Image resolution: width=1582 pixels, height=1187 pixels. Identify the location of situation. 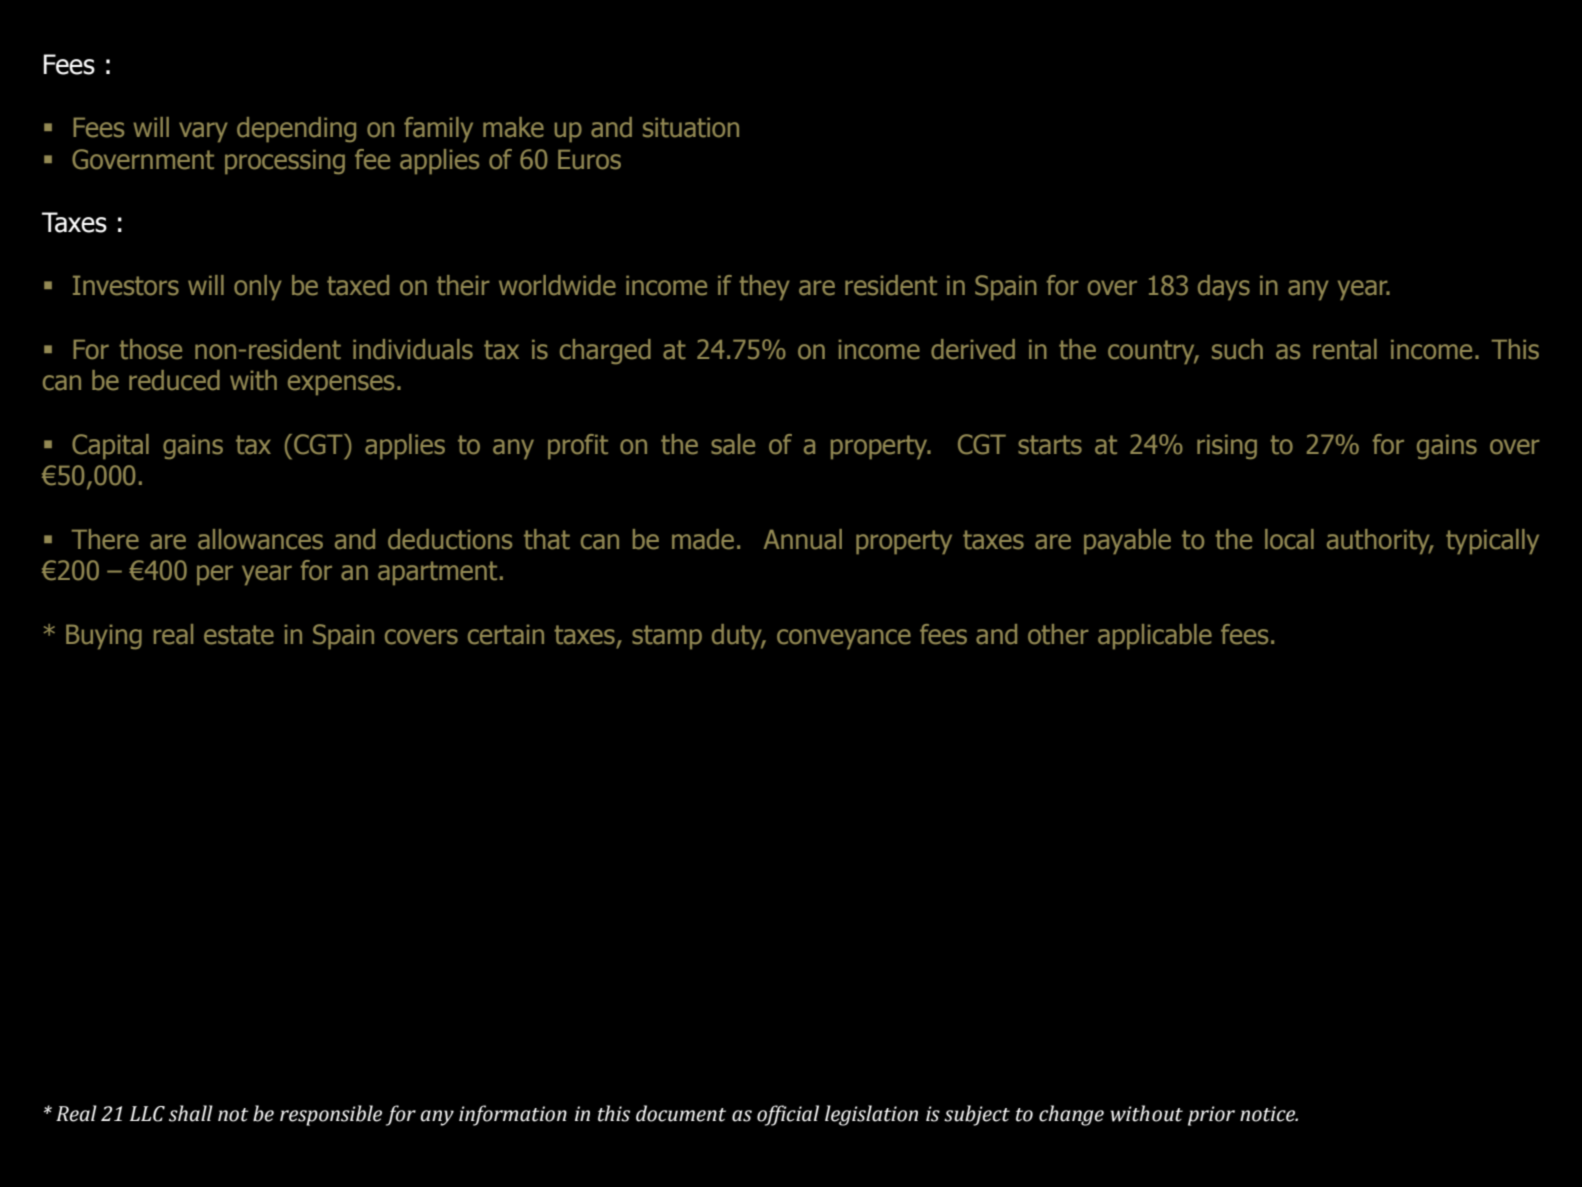
(691, 127).
